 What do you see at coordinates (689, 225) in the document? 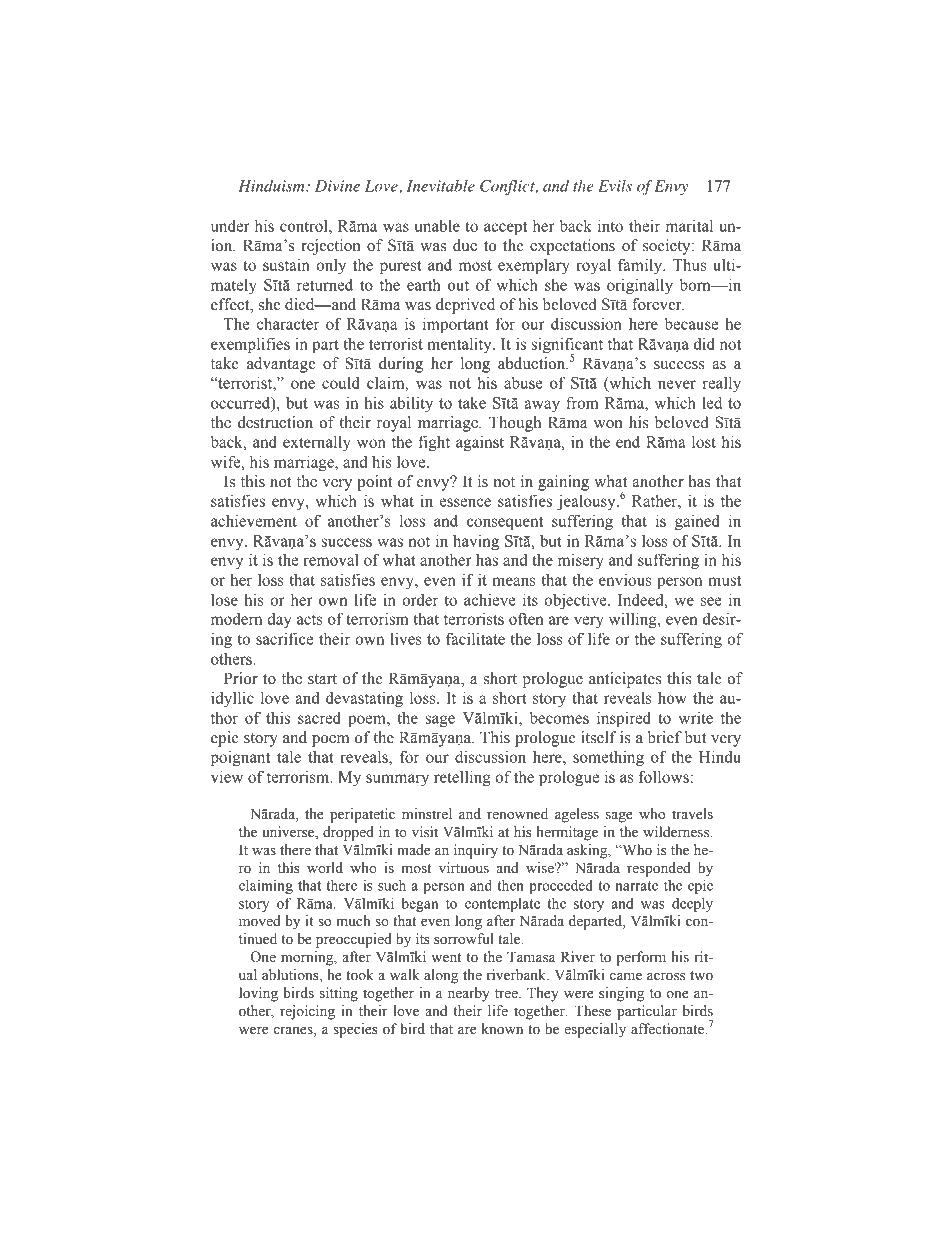
I see `marital` at bounding box center [689, 225].
